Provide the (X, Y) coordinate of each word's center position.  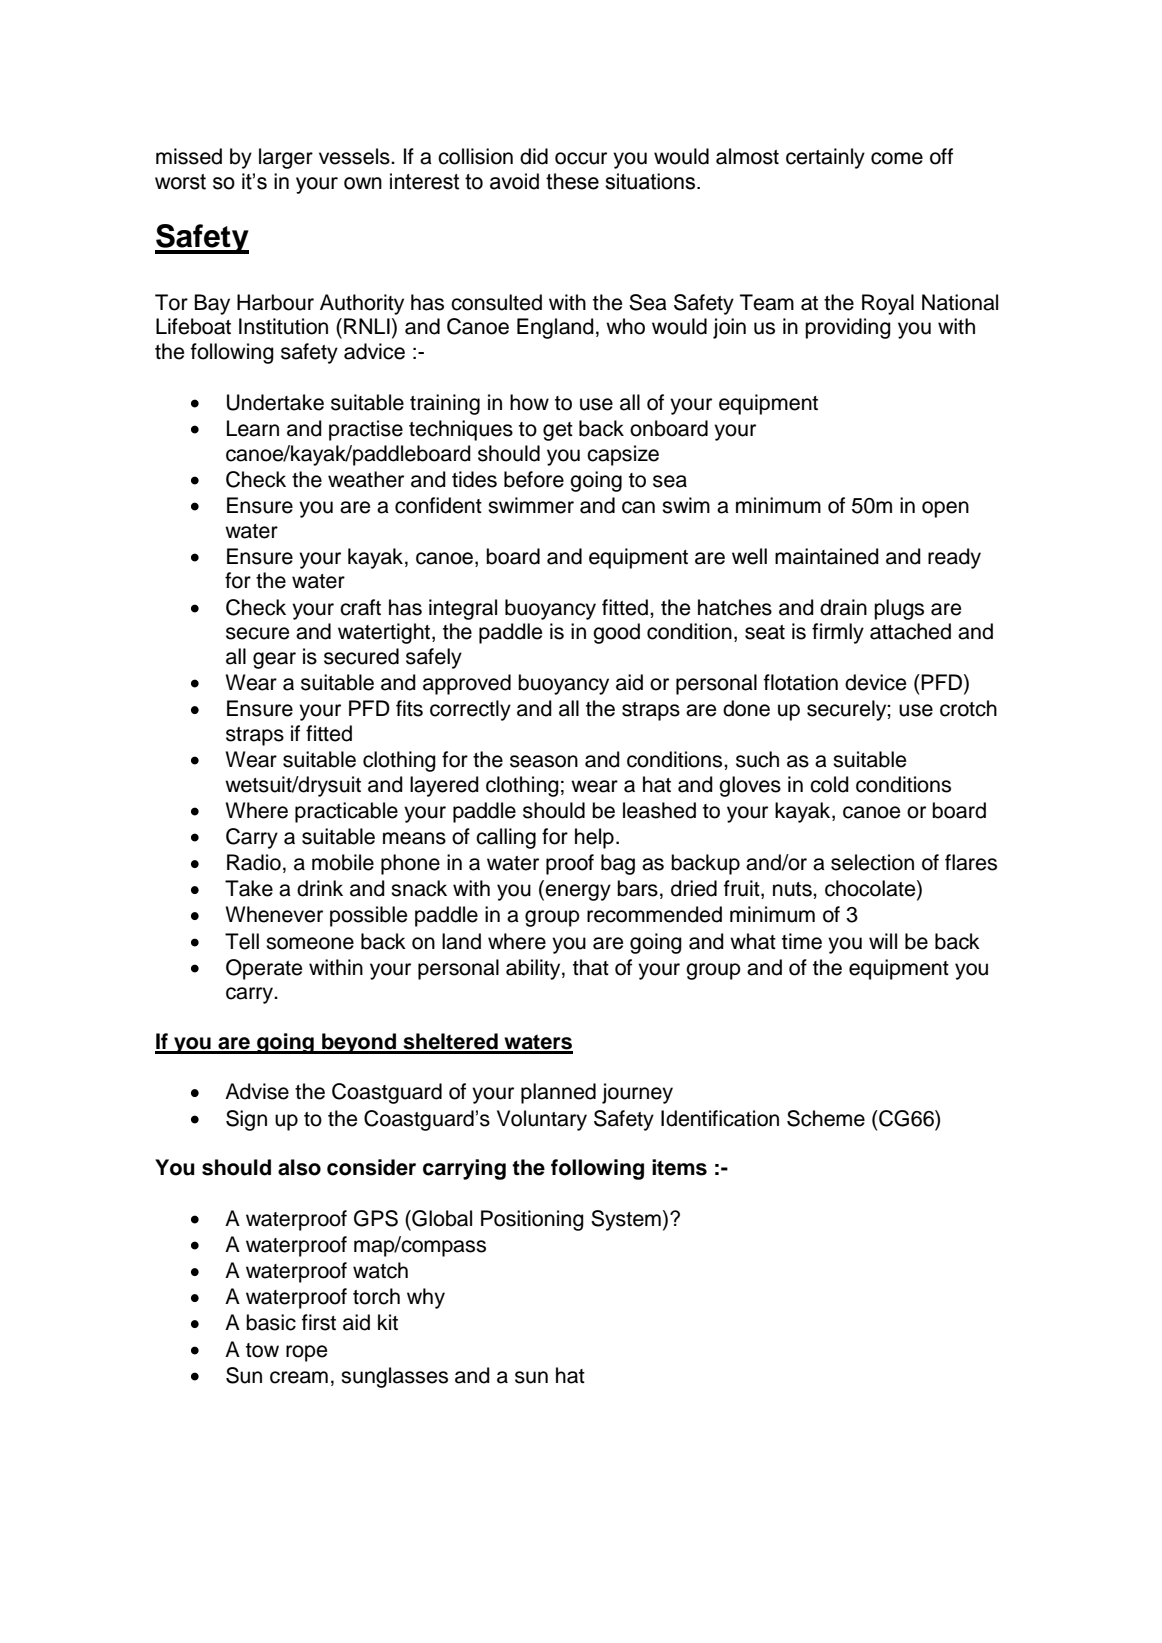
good (616, 633)
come (897, 158)
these (572, 181)
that (591, 967)
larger (286, 158)
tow (262, 1350)
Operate (264, 969)
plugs (899, 609)
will (883, 941)
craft (360, 607)
